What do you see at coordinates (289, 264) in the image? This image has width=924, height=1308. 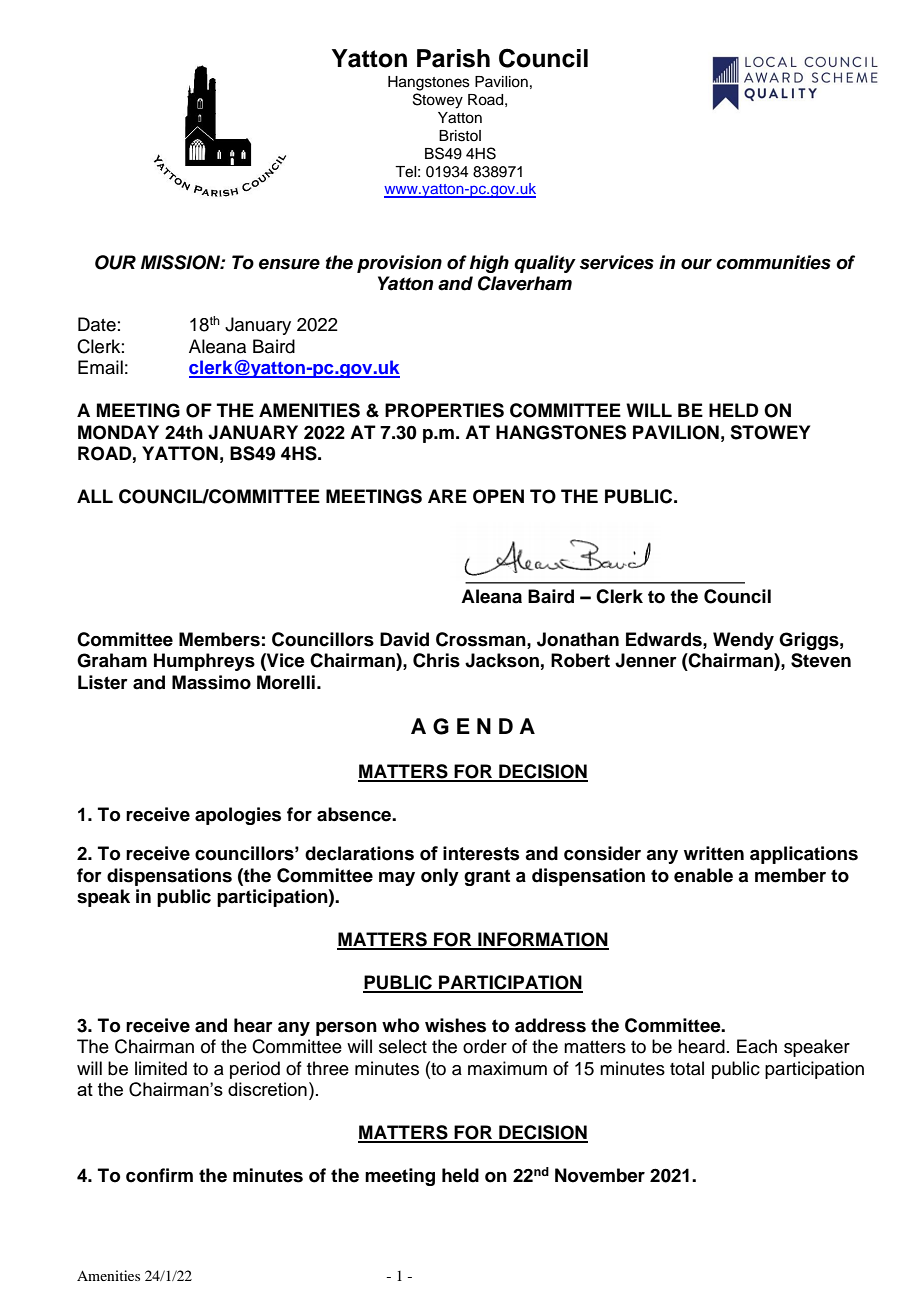 I see `ensure` at bounding box center [289, 264].
